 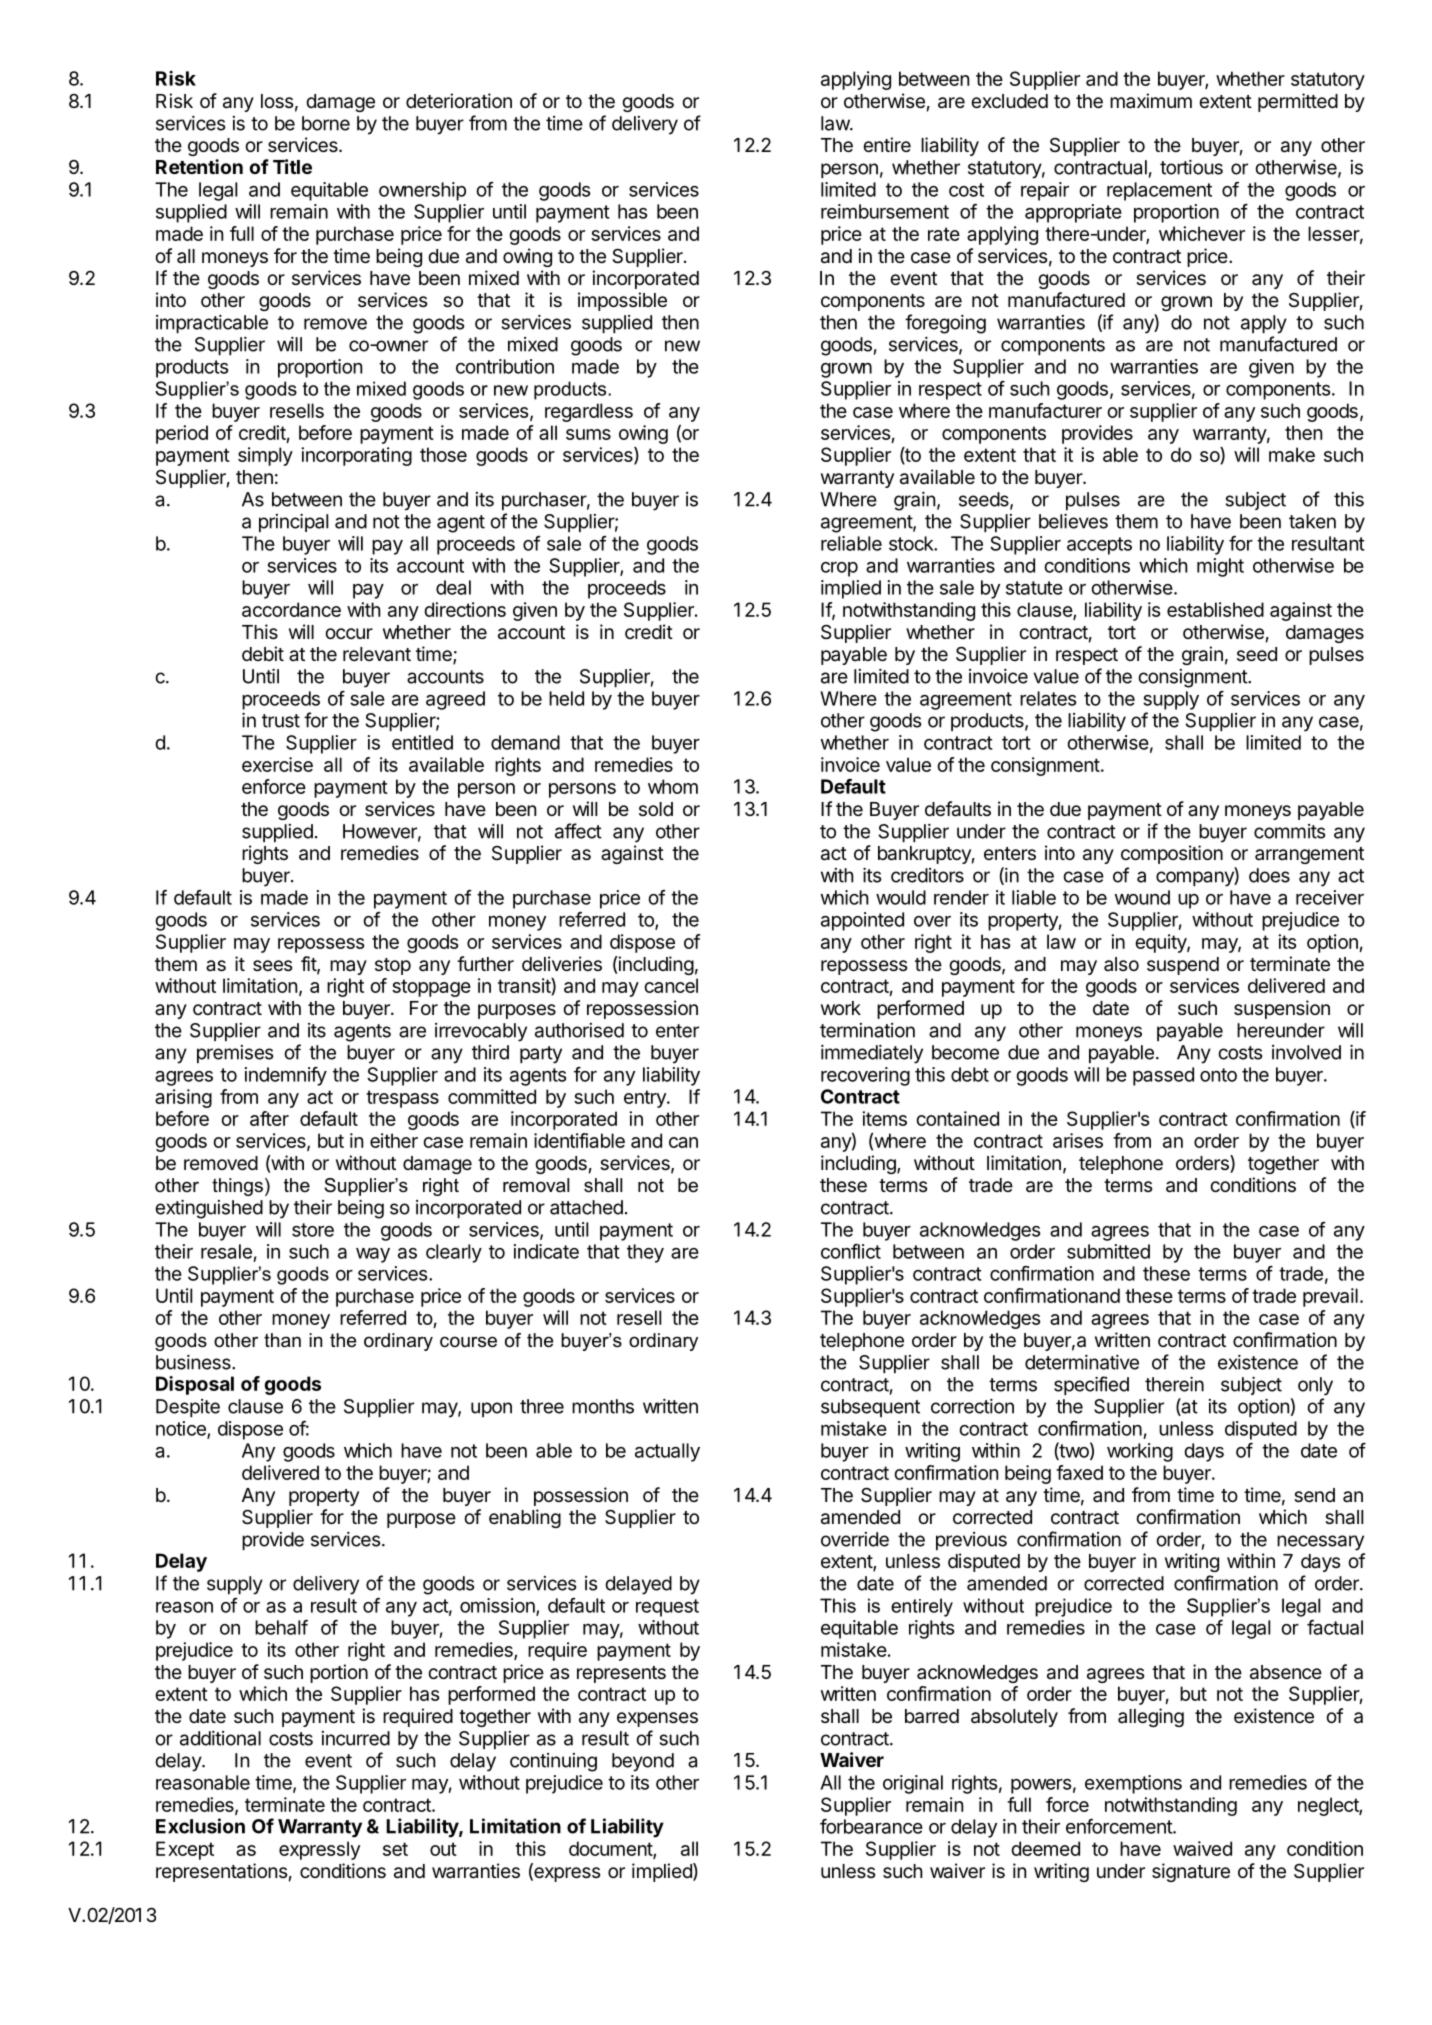 What do you see at coordinates (395, 1849) in the image?
I see `set` at bounding box center [395, 1849].
